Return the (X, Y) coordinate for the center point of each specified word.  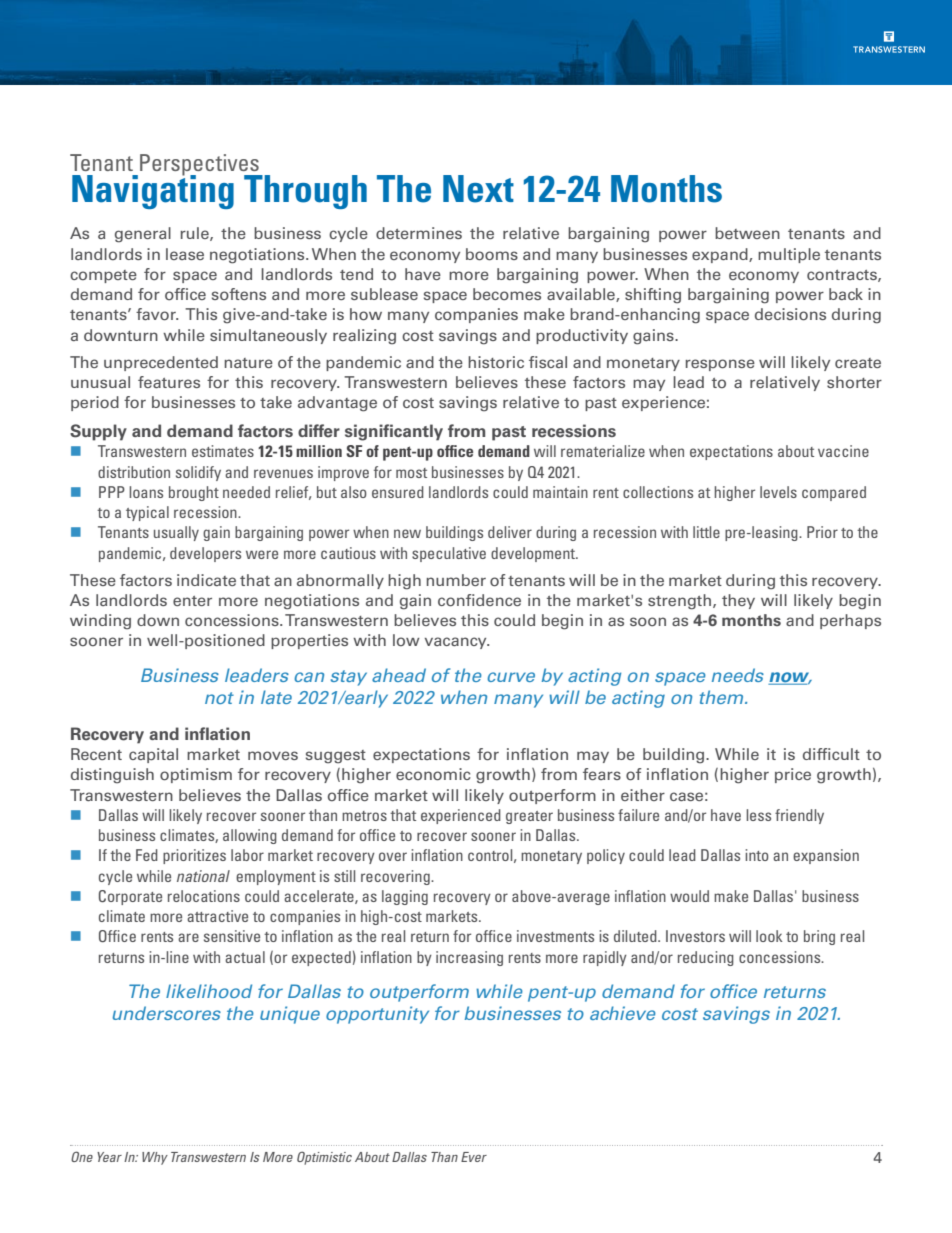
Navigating (153, 191)
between (747, 233)
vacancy (457, 643)
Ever (474, 1157)
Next (478, 189)
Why (155, 1158)
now (790, 678)
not (219, 698)
